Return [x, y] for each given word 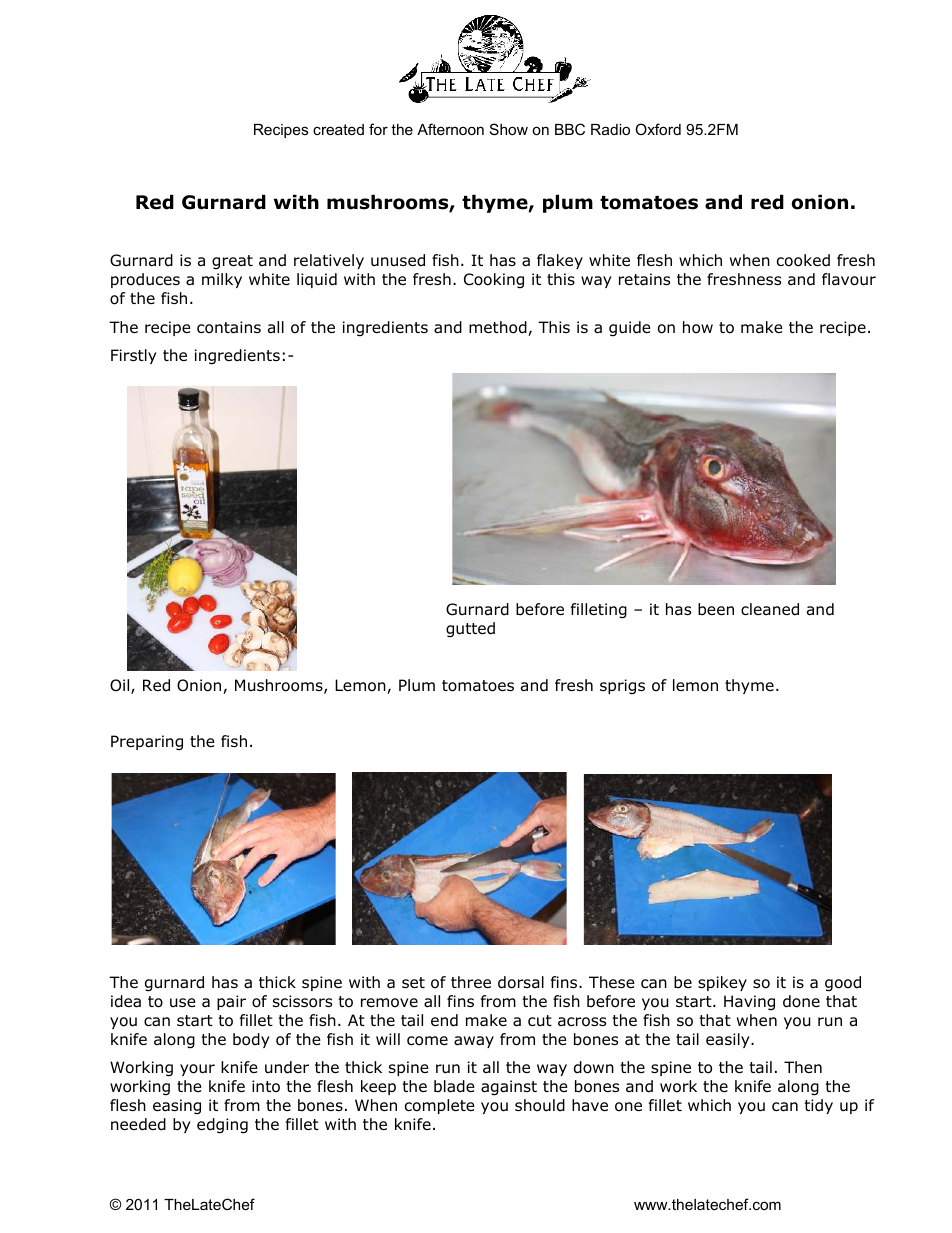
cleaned [770, 609]
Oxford [658, 129]
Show [509, 129]
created [338, 129]
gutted [470, 629]
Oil [121, 686]
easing [177, 1106]
